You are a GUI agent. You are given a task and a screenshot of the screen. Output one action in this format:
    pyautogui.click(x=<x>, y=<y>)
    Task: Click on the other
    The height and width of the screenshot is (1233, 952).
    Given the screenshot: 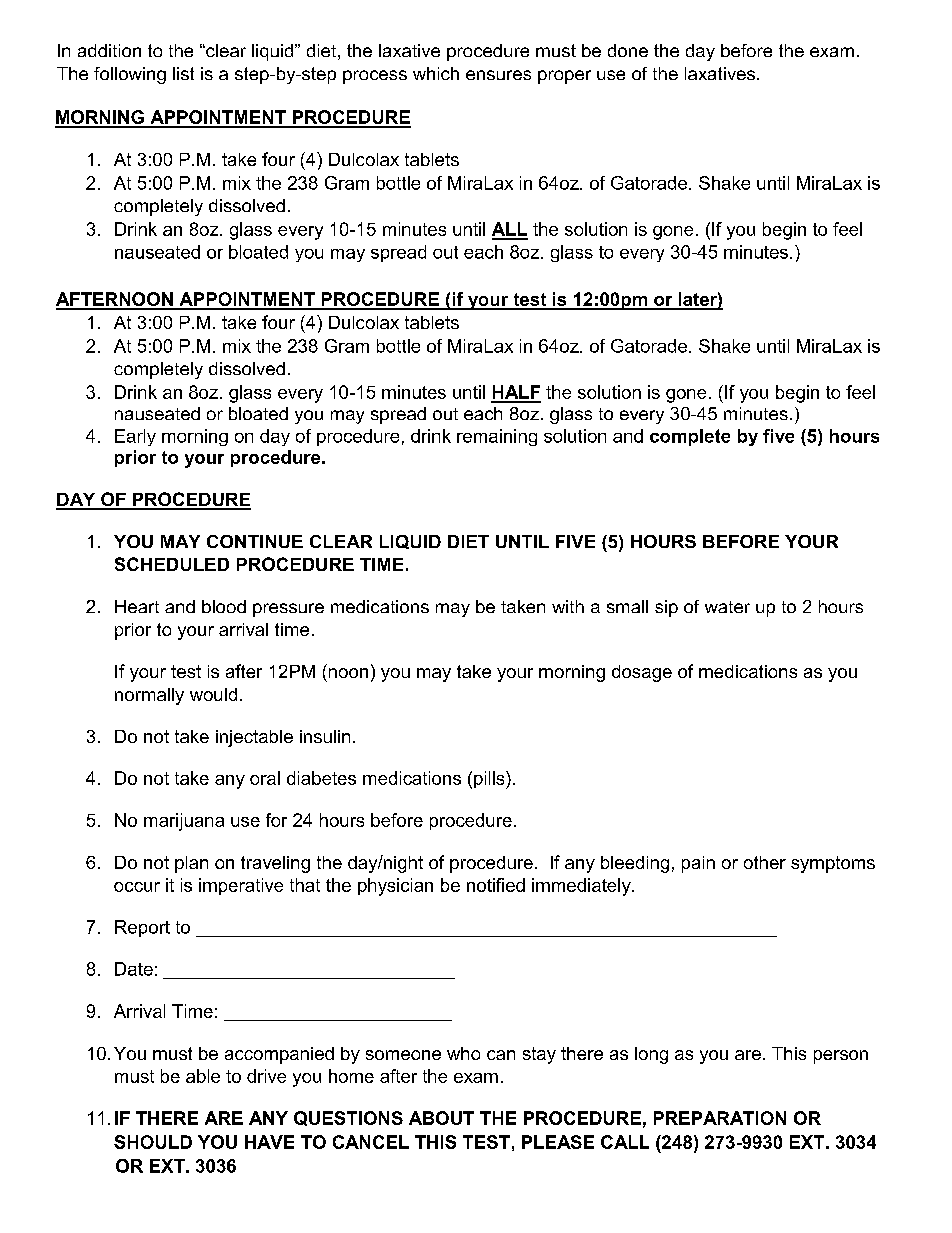 What is the action you would take?
    pyautogui.click(x=765, y=862)
